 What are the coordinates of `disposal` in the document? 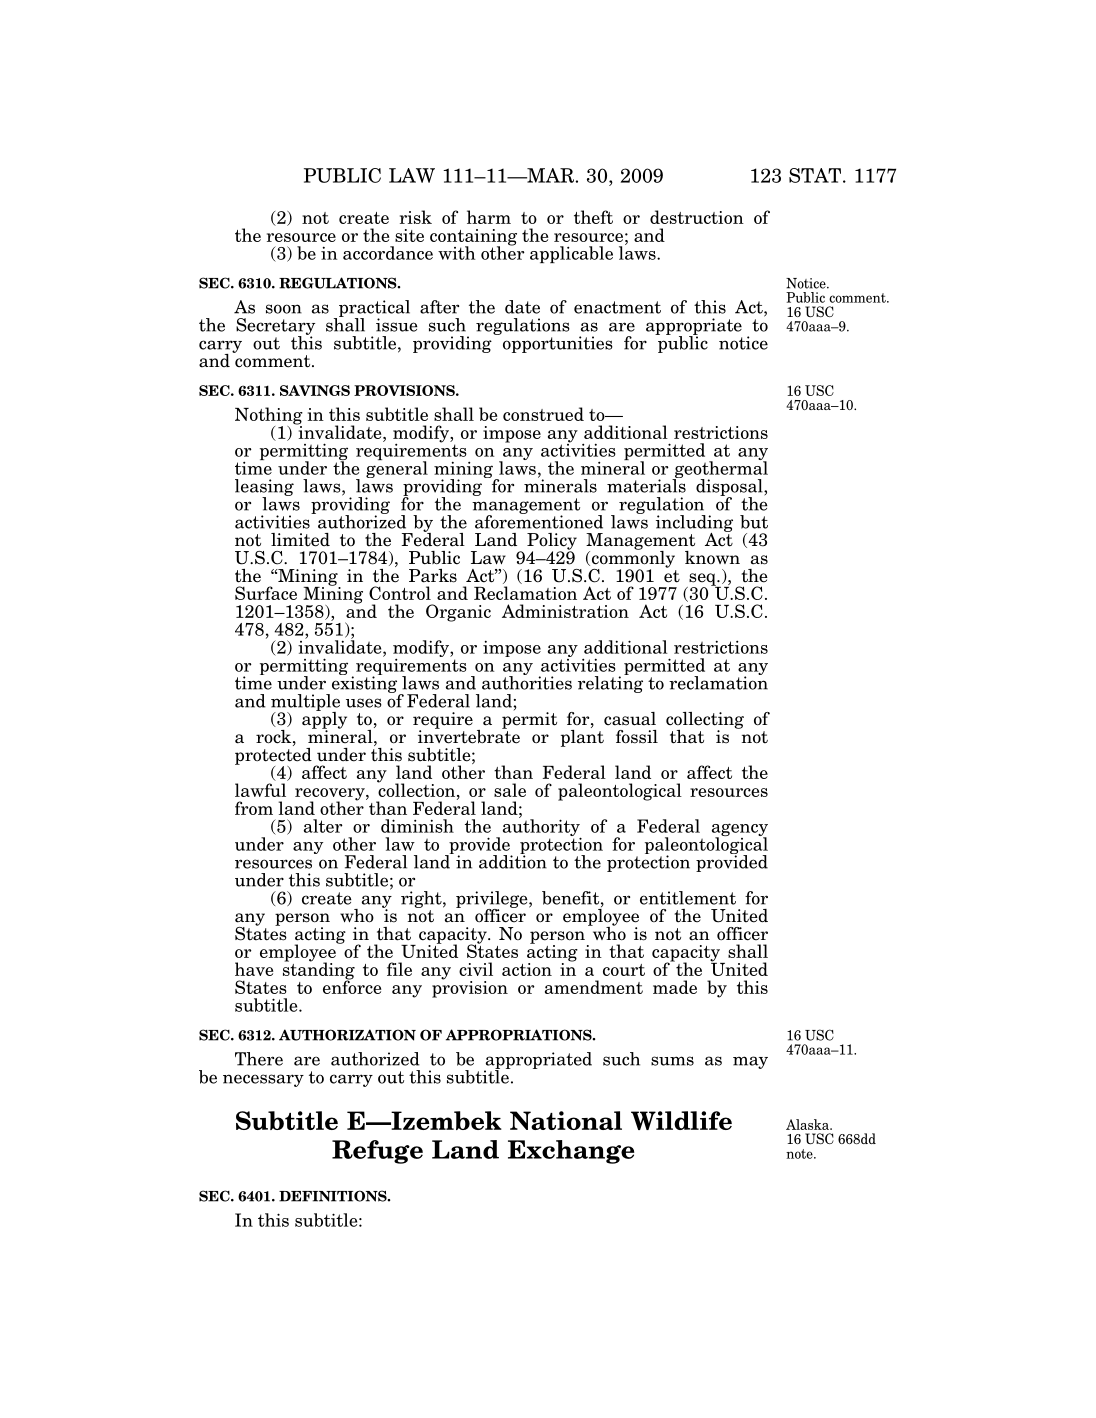 It's located at (730, 488).
